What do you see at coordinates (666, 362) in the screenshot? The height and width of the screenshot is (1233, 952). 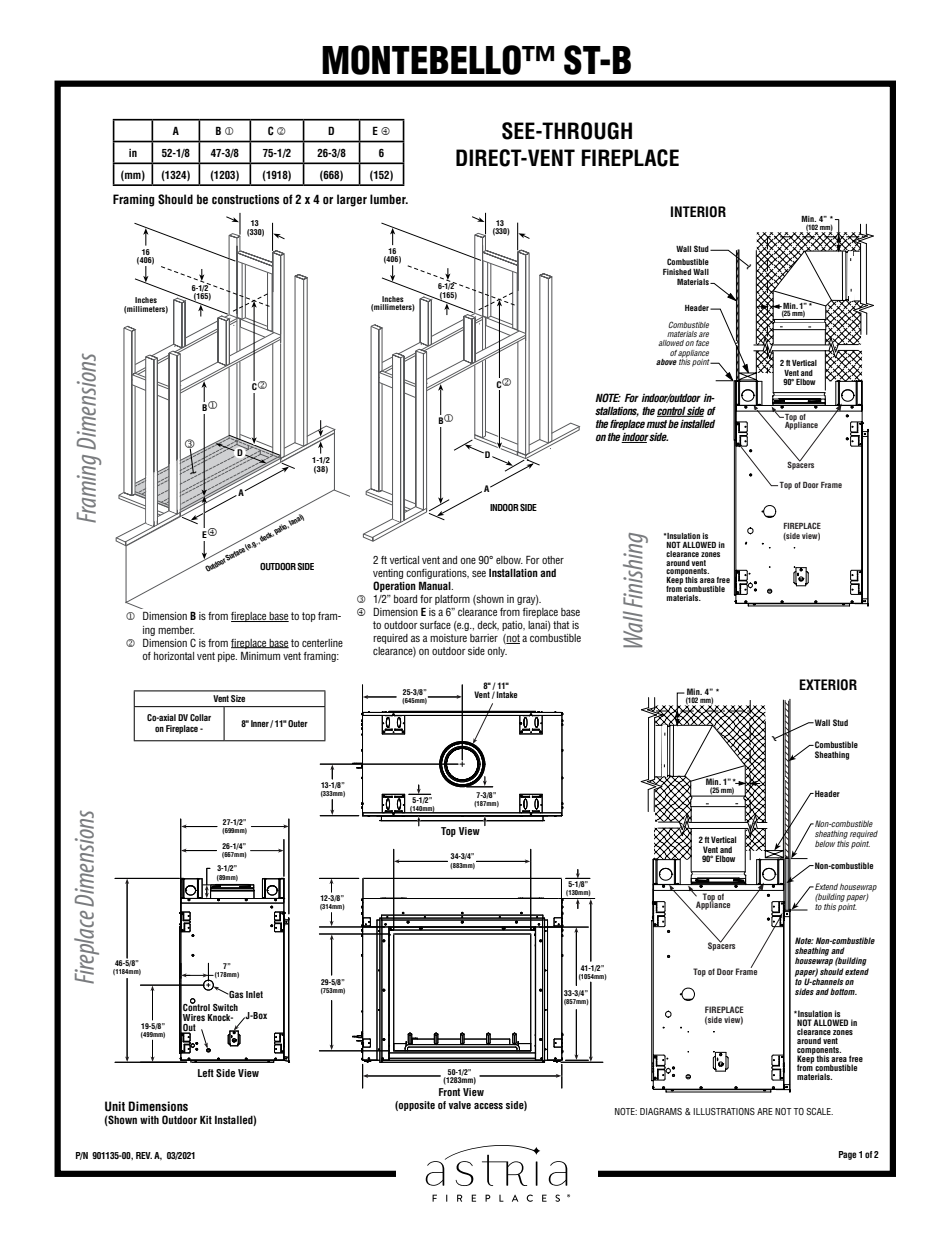 I see `above` at bounding box center [666, 362].
